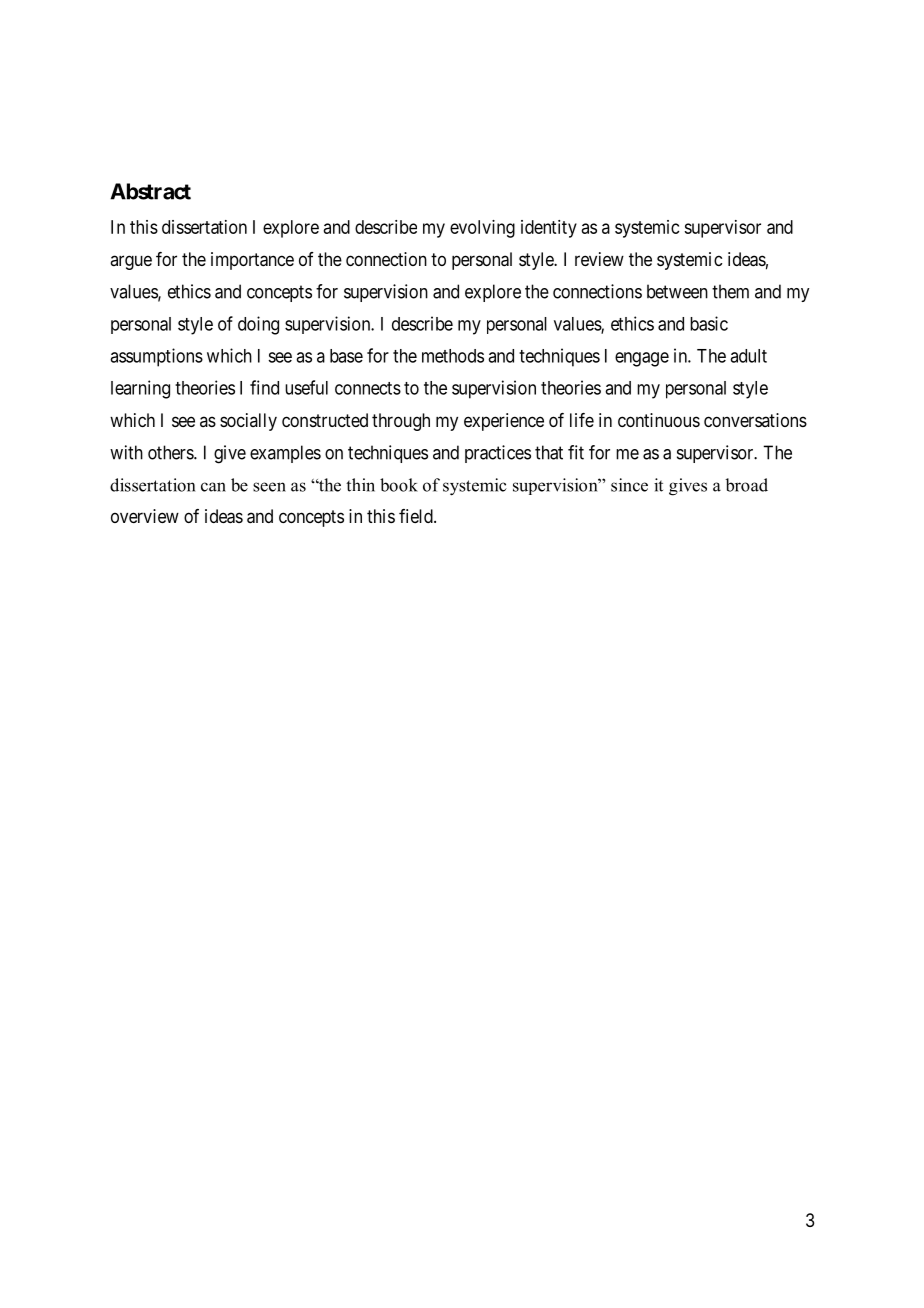 The height and width of the screenshot is (1308, 924). I want to click on engage, so click(642, 359).
